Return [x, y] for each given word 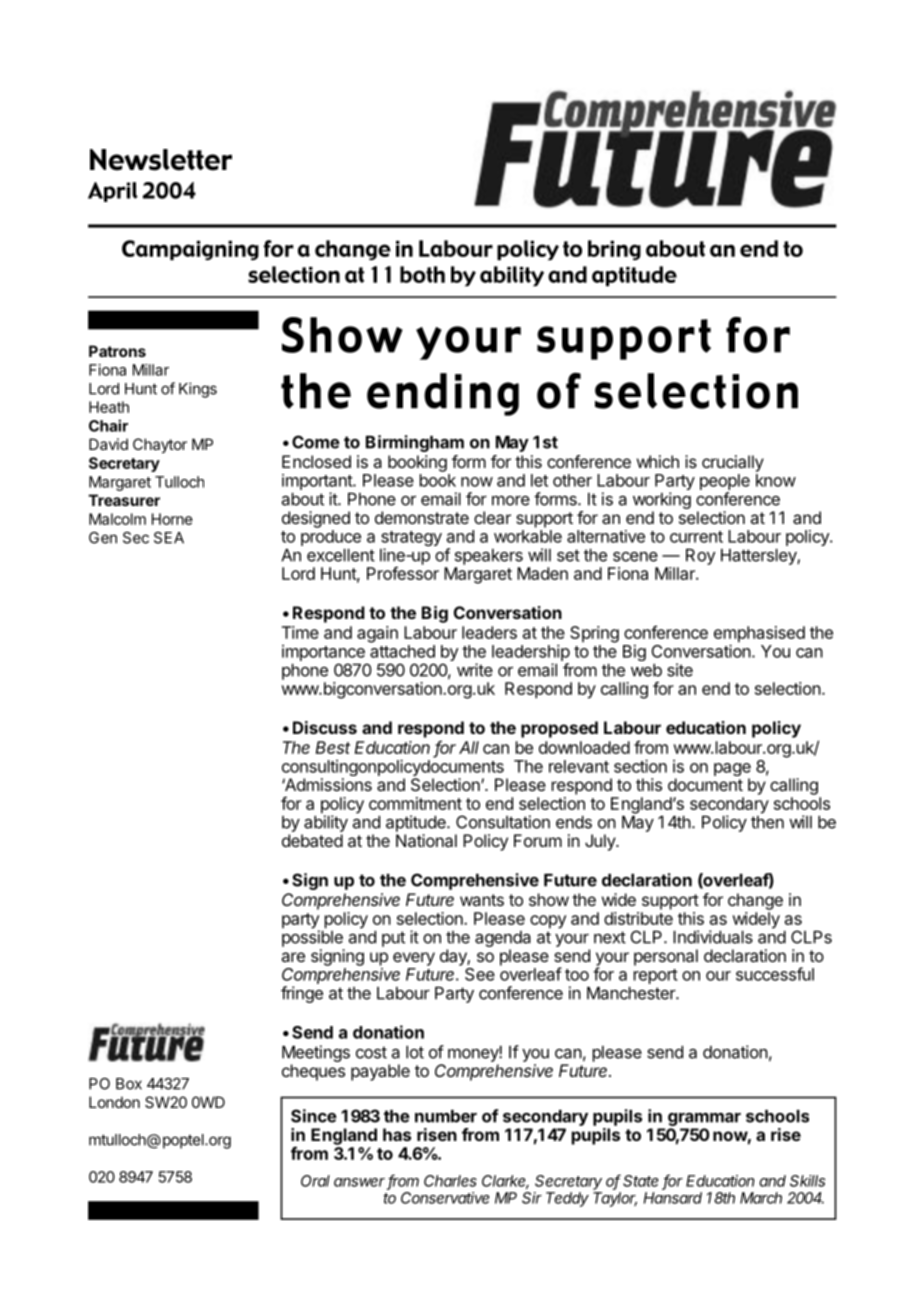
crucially [733, 463]
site [680, 670]
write [475, 670]
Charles [450, 1181]
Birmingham [415, 443]
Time [300, 632]
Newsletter [161, 160]
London [114, 1102]
